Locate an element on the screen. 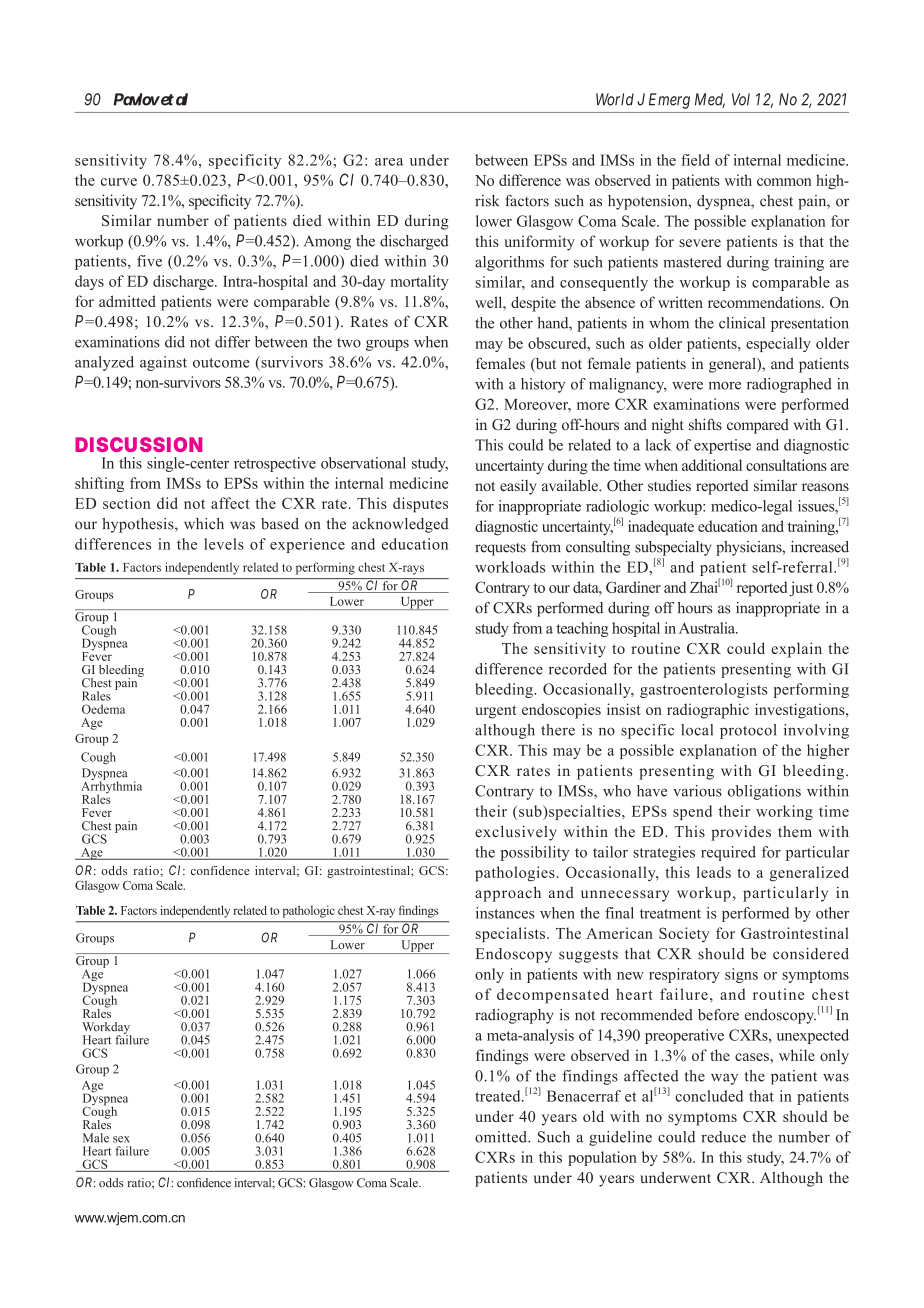 The width and height of the screenshot is (924, 1308). leads is located at coordinates (714, 872).
